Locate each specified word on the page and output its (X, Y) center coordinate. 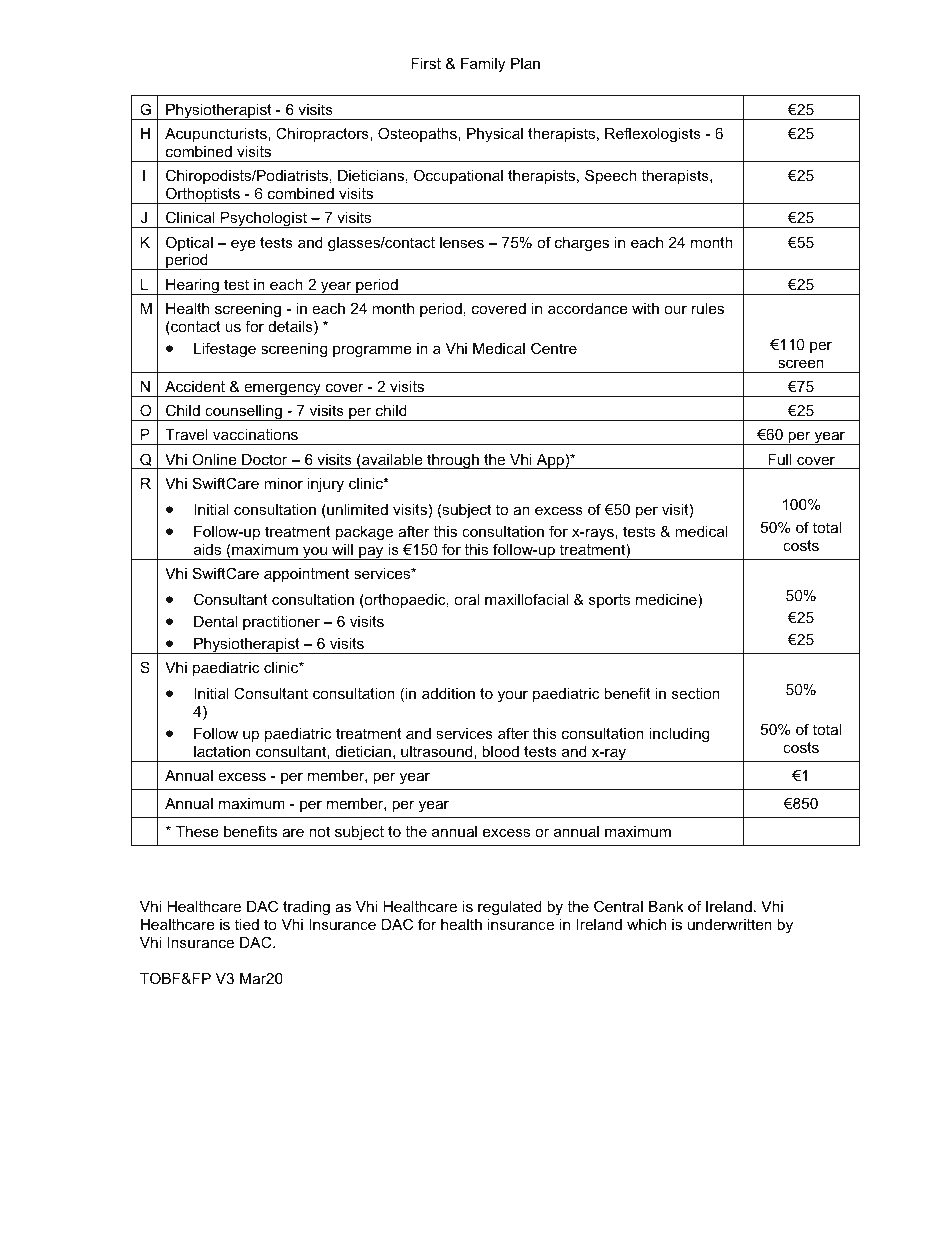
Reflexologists (653, 135)
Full (780, 459)
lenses (462, 242)
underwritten (730, 924)
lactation (222, 751)
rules (708, 308)
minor (283, 483)
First (426, 63)
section (696, 693)
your (513, 696)
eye (243, 245)
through (453, 461)
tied (247, 924)
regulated (510, 908)
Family (483, 65)
